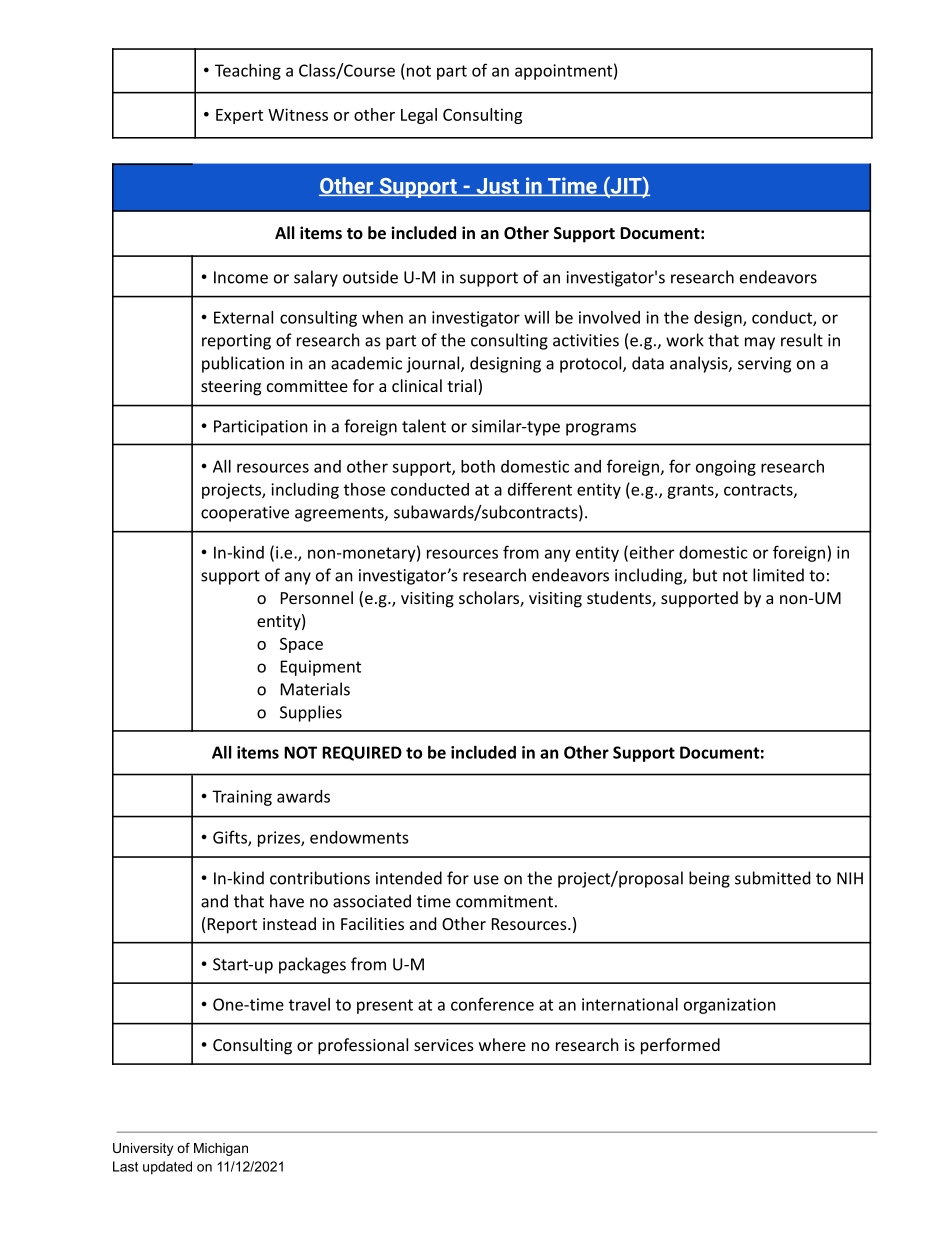 The height and width of the image is (1233, 952). I want to click on Legal, so click(419, 116).
